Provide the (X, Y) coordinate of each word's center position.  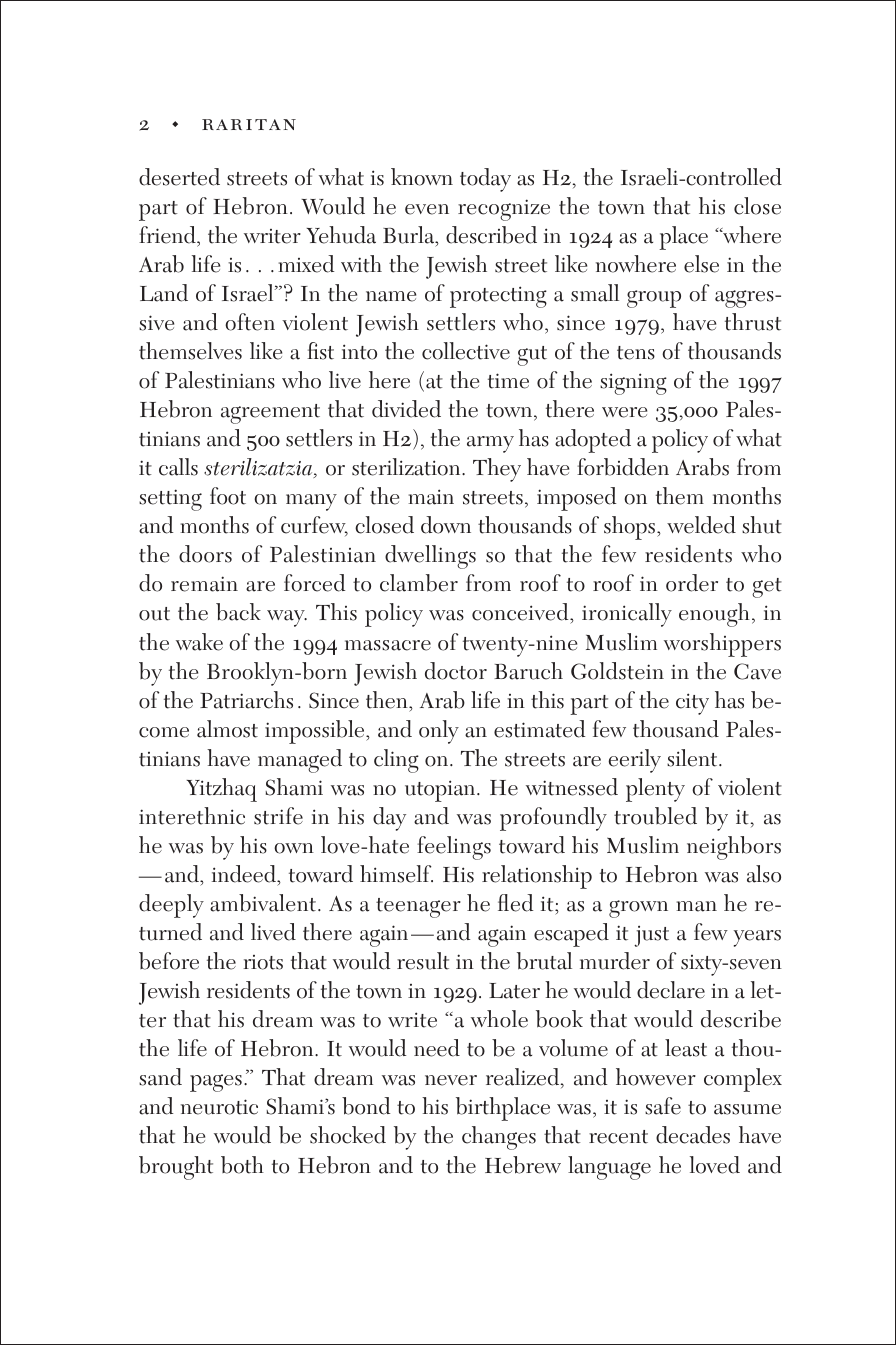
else (701, 264)
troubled (655, 816)
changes (499, 1138)
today (485, 180)
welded (701, 525)
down (446, 525)
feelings (454, 848)
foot (228, 496)
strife (278, 816)
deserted (179, 177)
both (242, 1165)
